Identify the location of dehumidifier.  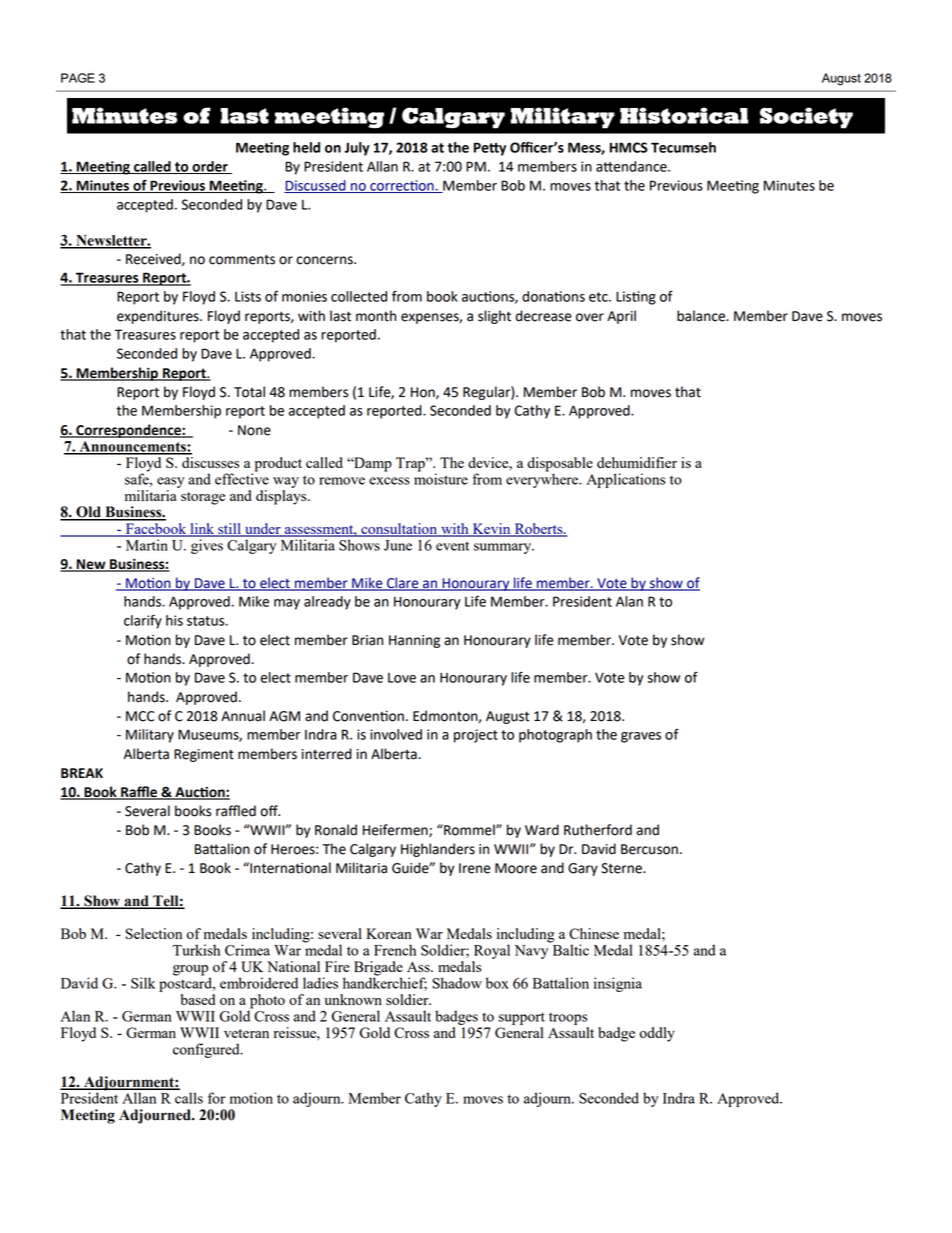
(637, 462).
